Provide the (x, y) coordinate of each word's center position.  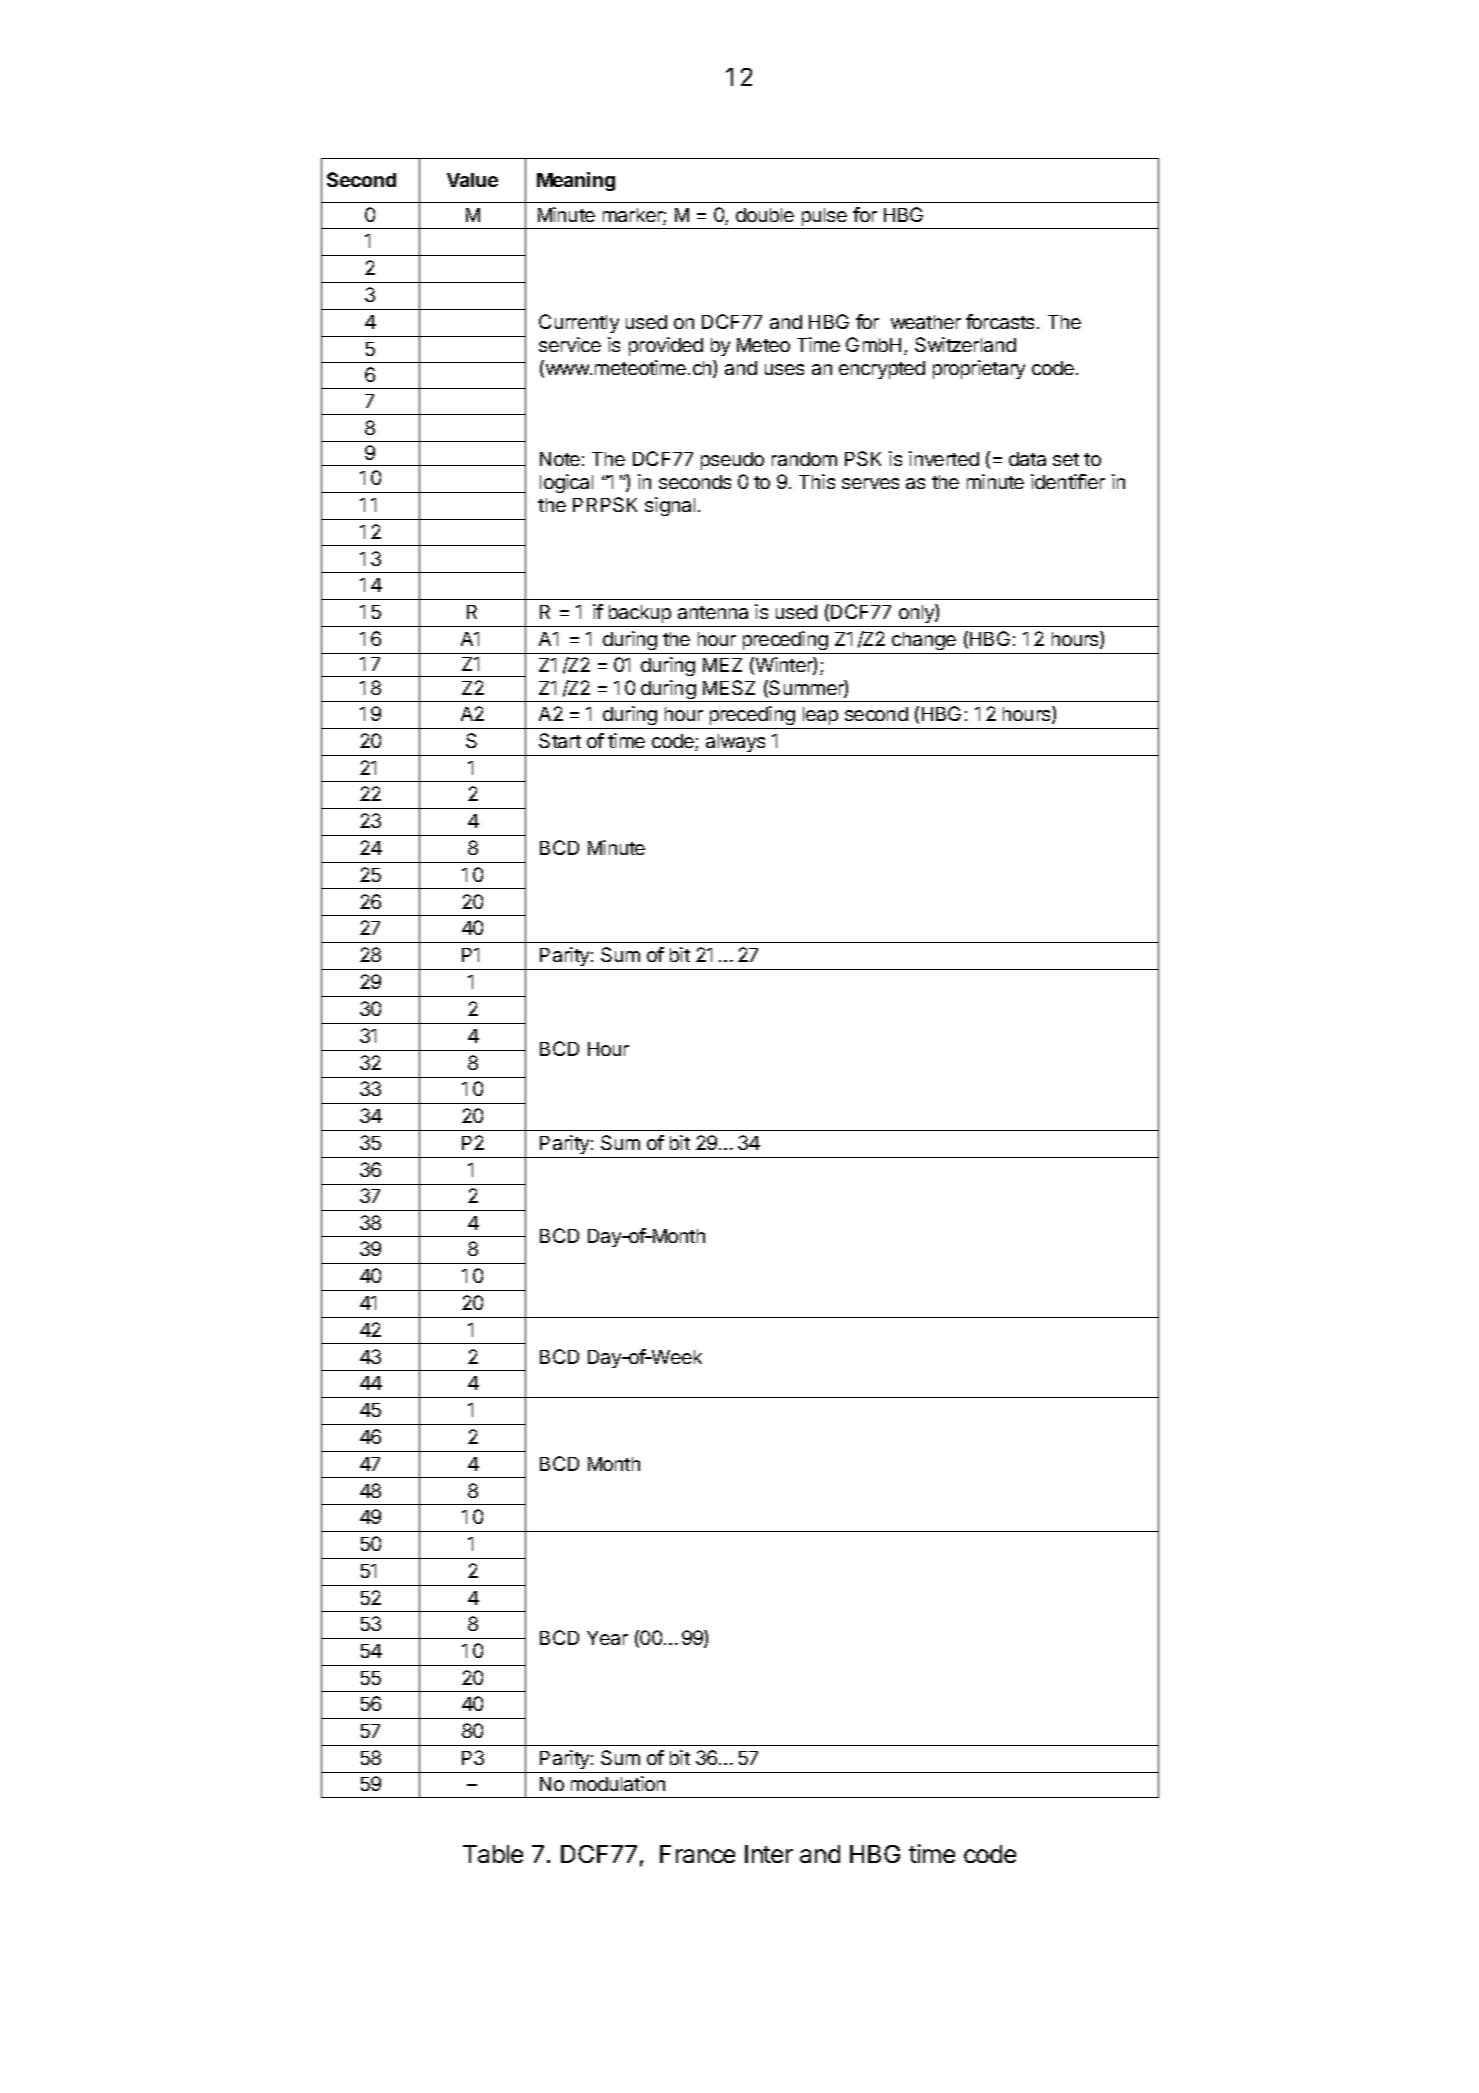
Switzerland (965, 344)
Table (493, 1854)
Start (560, 740)
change (924, 641)
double (765, 215)
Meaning (576, 181)
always (735, 743)
